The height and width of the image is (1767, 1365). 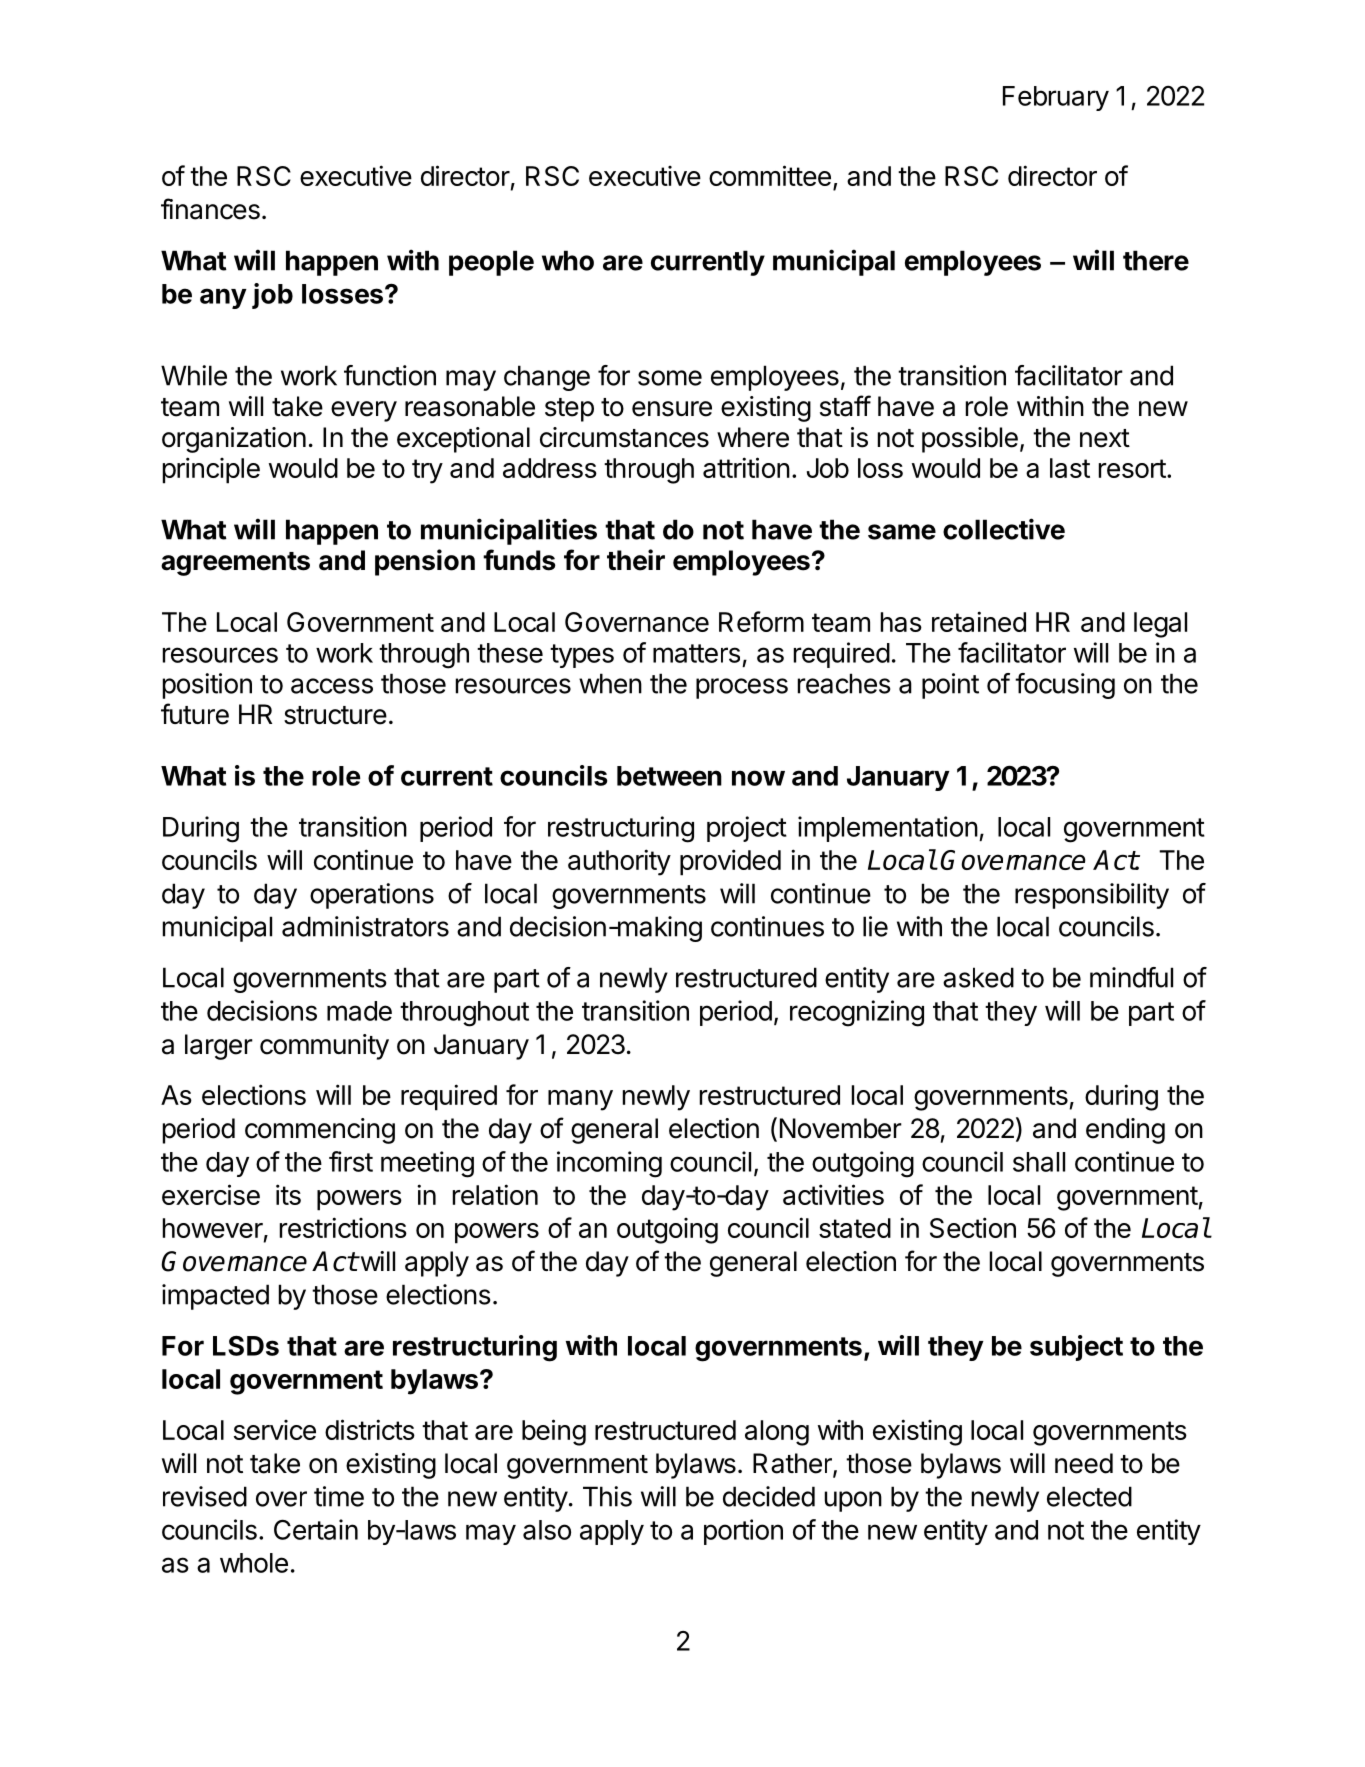 What do you see at coordinates (730, 862) in the image?
I see `provided` at bounding box center [730, 862].
